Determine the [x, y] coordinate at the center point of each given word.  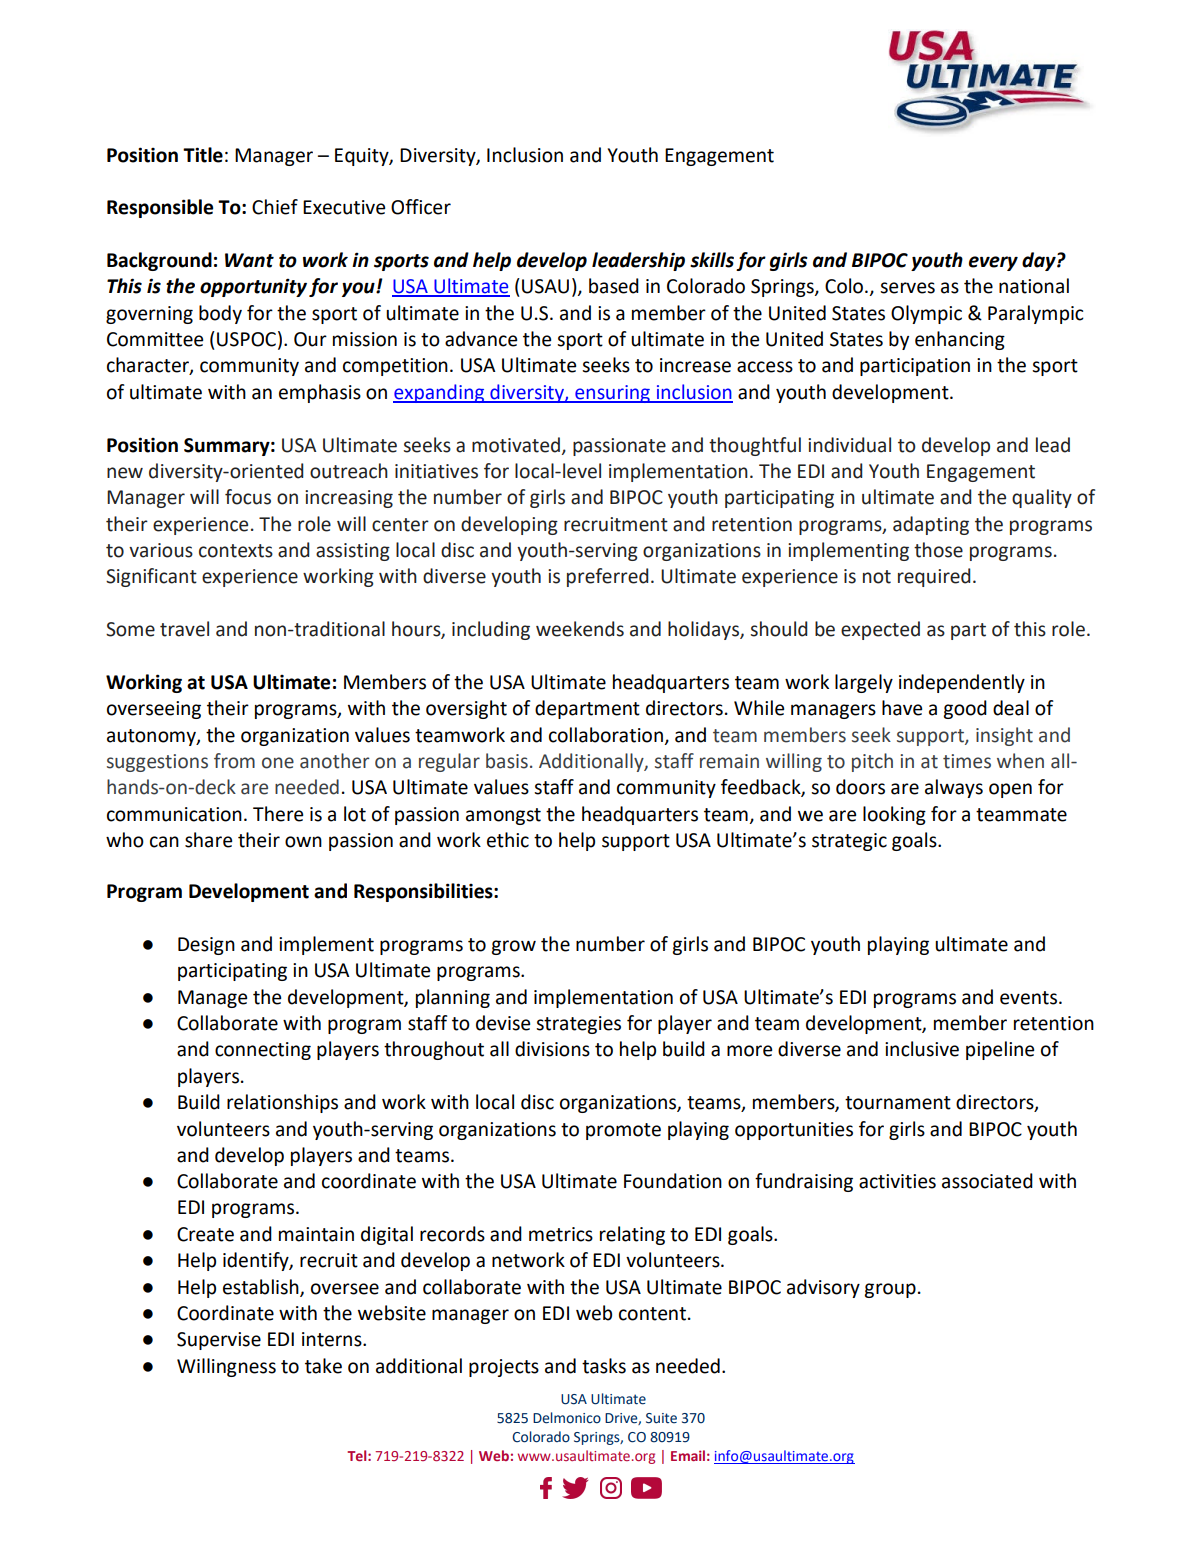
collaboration [606, 735]
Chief [275, 207]
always [954, 788]
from [234, 761]
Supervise [219, 1341]
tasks [604, 1366]
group [890, 1290]
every [993, 263]
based [614, 286]
